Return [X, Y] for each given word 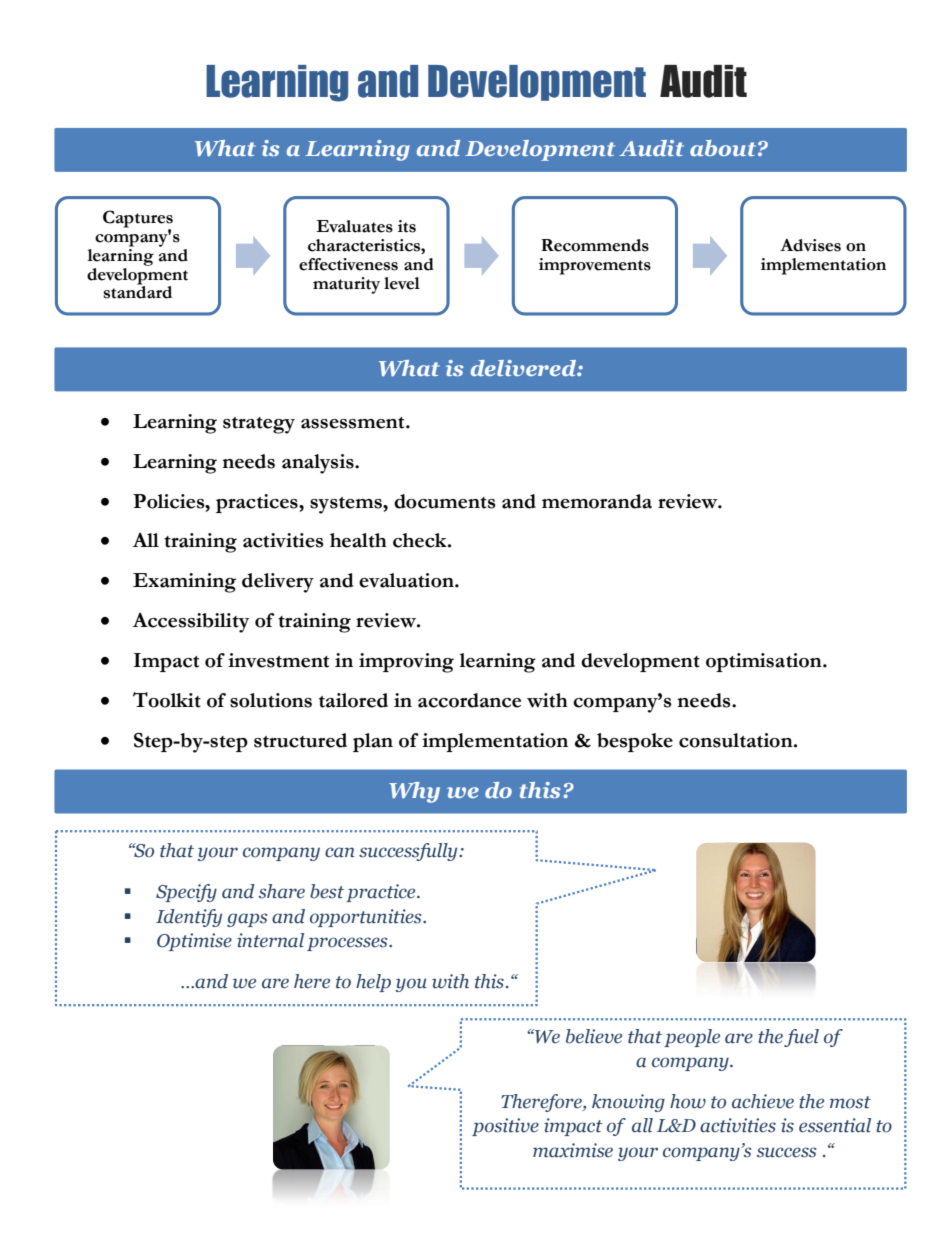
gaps [247, 920]
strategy [259, 425]
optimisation [765, 662]
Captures [138, 220]
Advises [810, 245]
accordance [469, 700]
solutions [271, 700]
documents [445, 501]
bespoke [635, 742]
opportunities [367, 918]
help [373, 983]
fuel [801, 1038]
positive [505, 1127]
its [407, 226]
